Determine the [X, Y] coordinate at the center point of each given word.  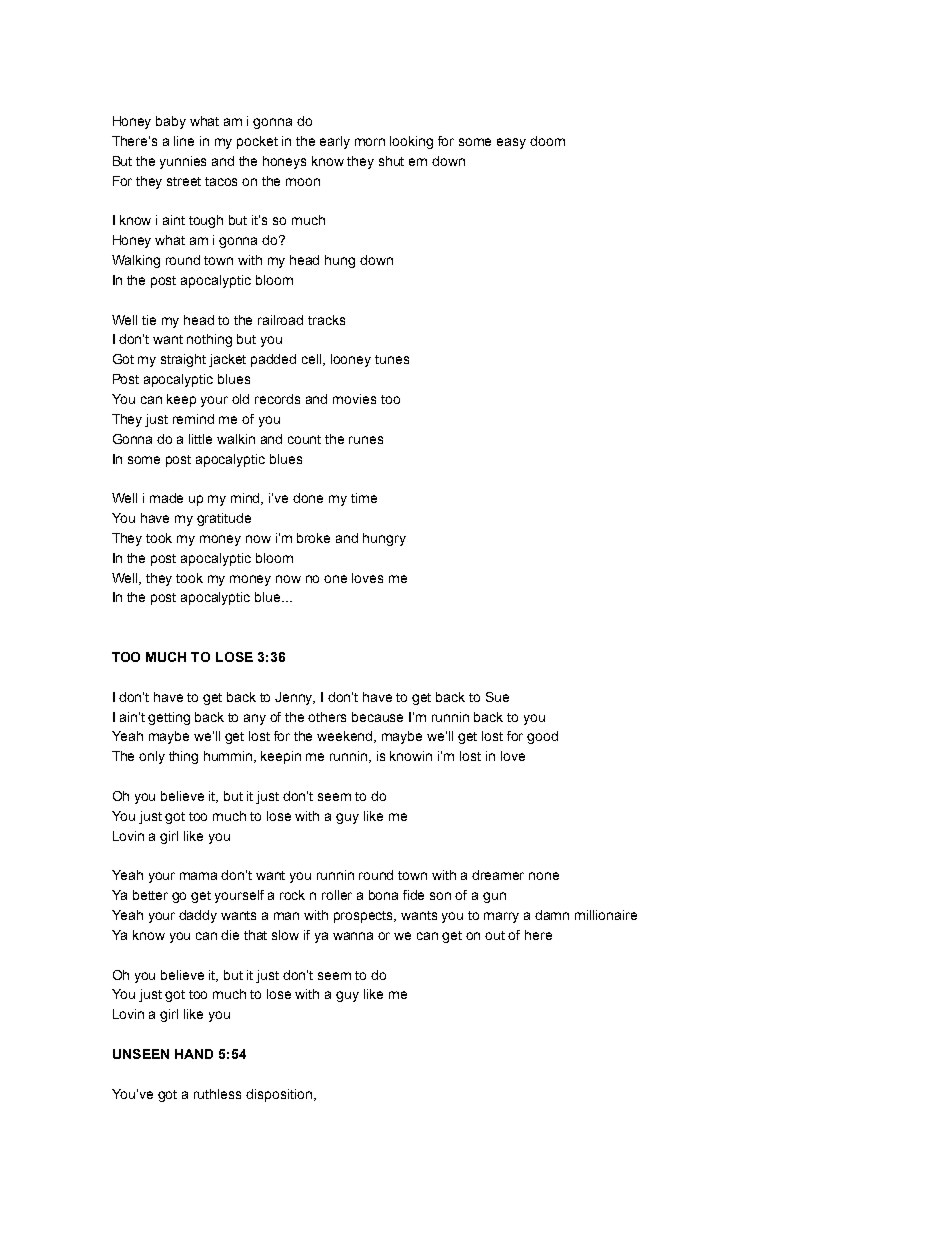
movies [354, 399]
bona [383, 895]
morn [370, 142]
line [184, 141]
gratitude [224, 519]
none [544, 876]
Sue [497, 697]
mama [198, 876]
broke [313, 538]
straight [183, 360]
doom [547, 141]
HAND [194, 1054]
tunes [392, 359]
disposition [279, 1095]
